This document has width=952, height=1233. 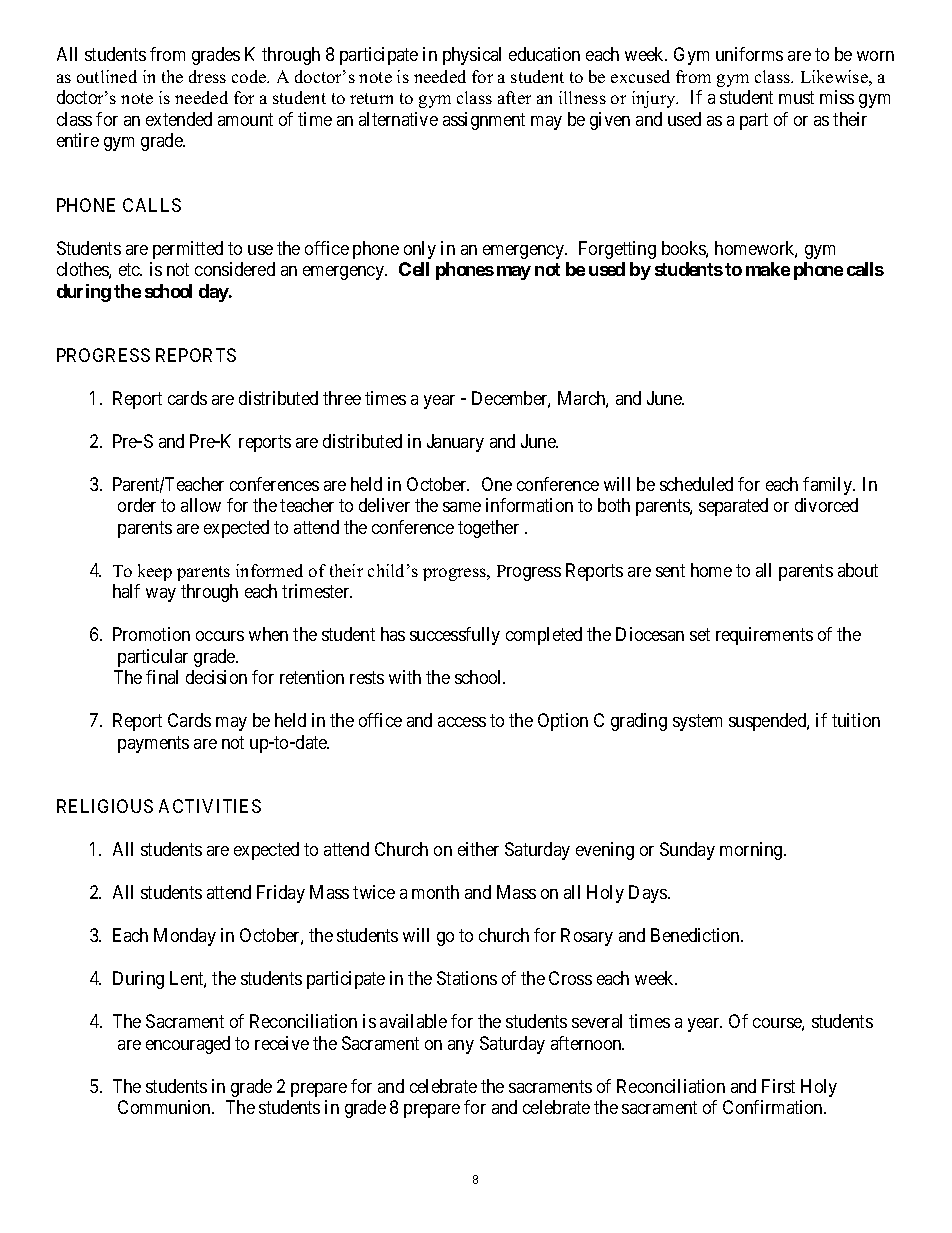 What do you see at coordinates (207, 76) in the document?
I see `dress` at bounding box center [207, 76].
